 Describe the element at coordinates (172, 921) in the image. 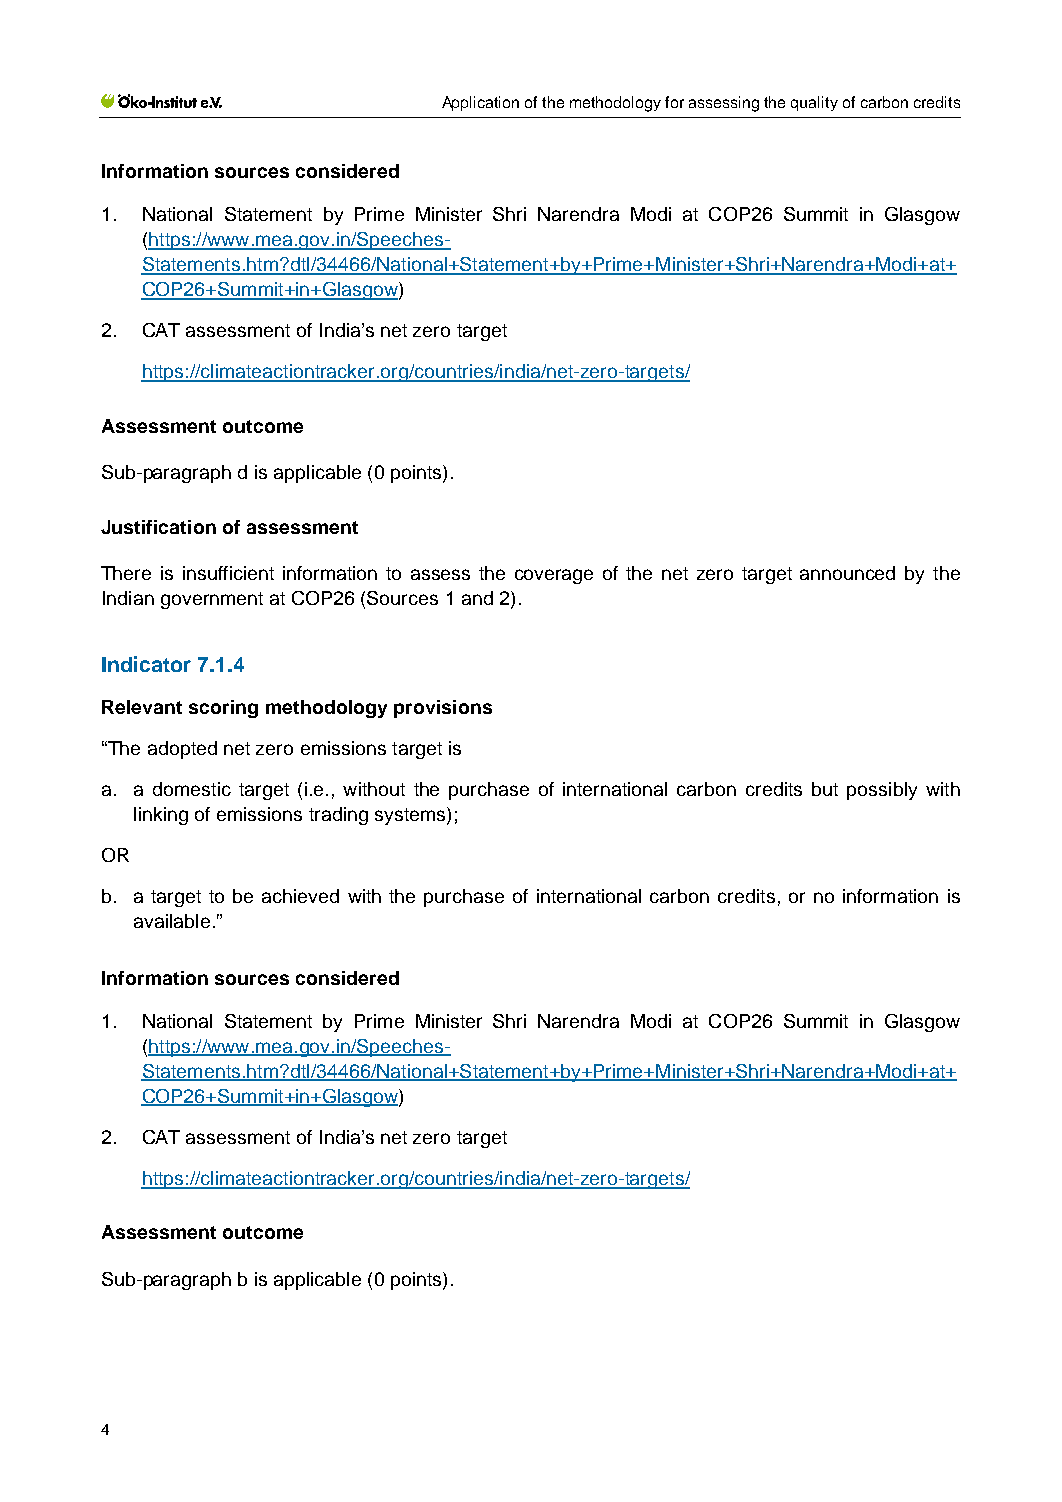

I see `available` at that location.
